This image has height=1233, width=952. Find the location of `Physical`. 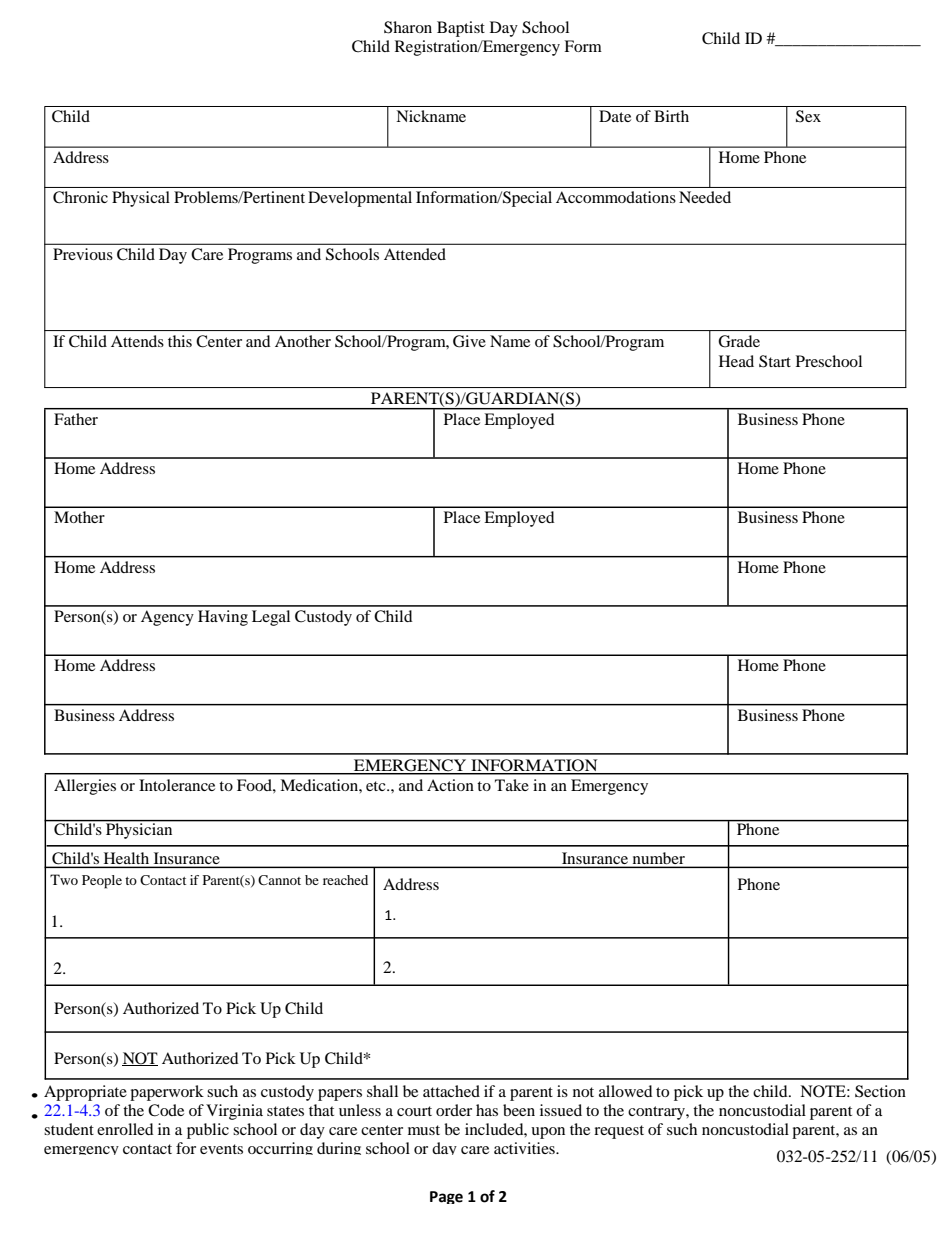

Physical is located at coordinates (141, 199).
